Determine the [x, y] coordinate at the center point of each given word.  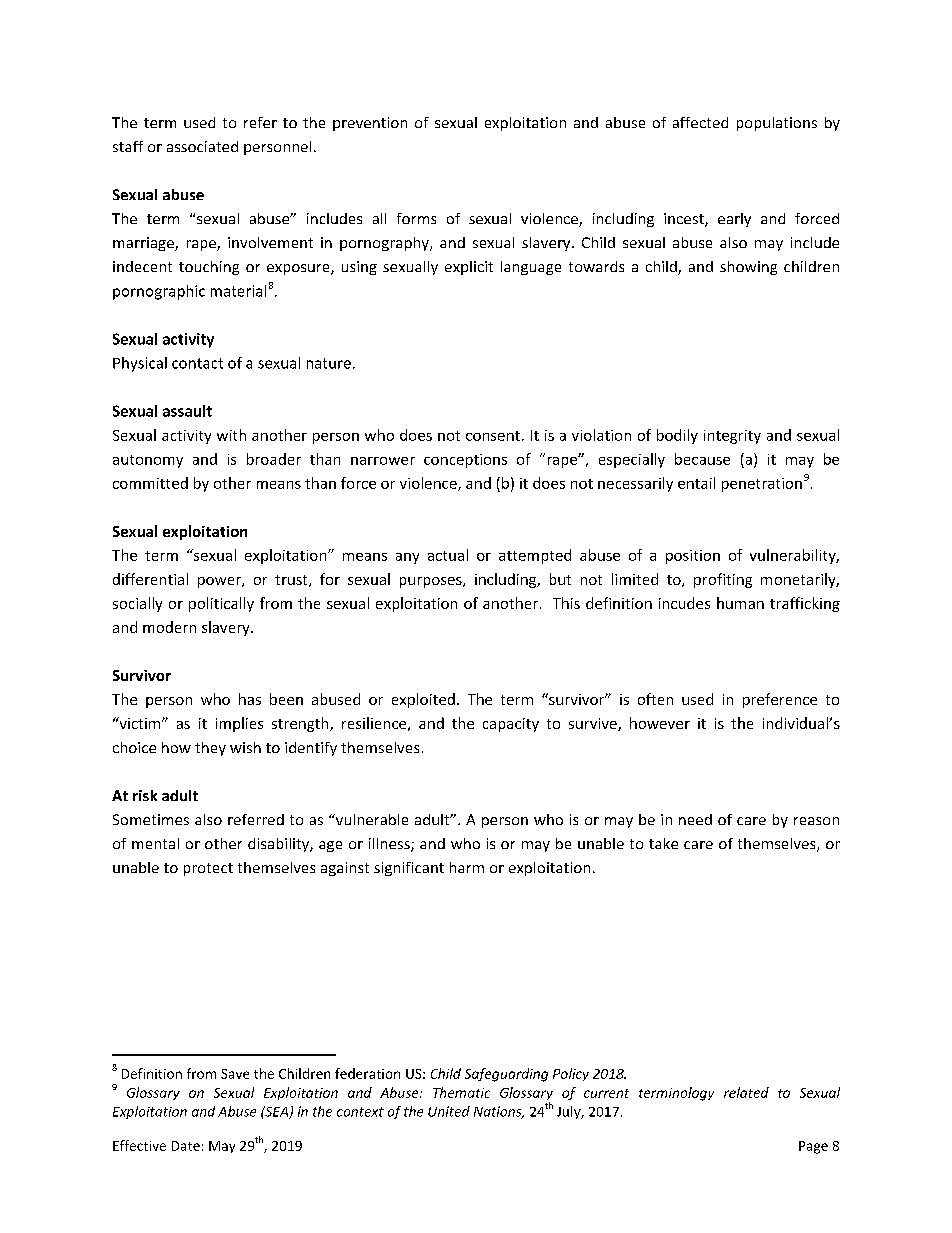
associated [202, 146]
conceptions [465, 461]
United [449, 1111]
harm [467, 867]
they [210, 749]
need [695, 819]
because [702, 459]
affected [700, 122]
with [231, 435]
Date [186, 1146]
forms [416, 218]
